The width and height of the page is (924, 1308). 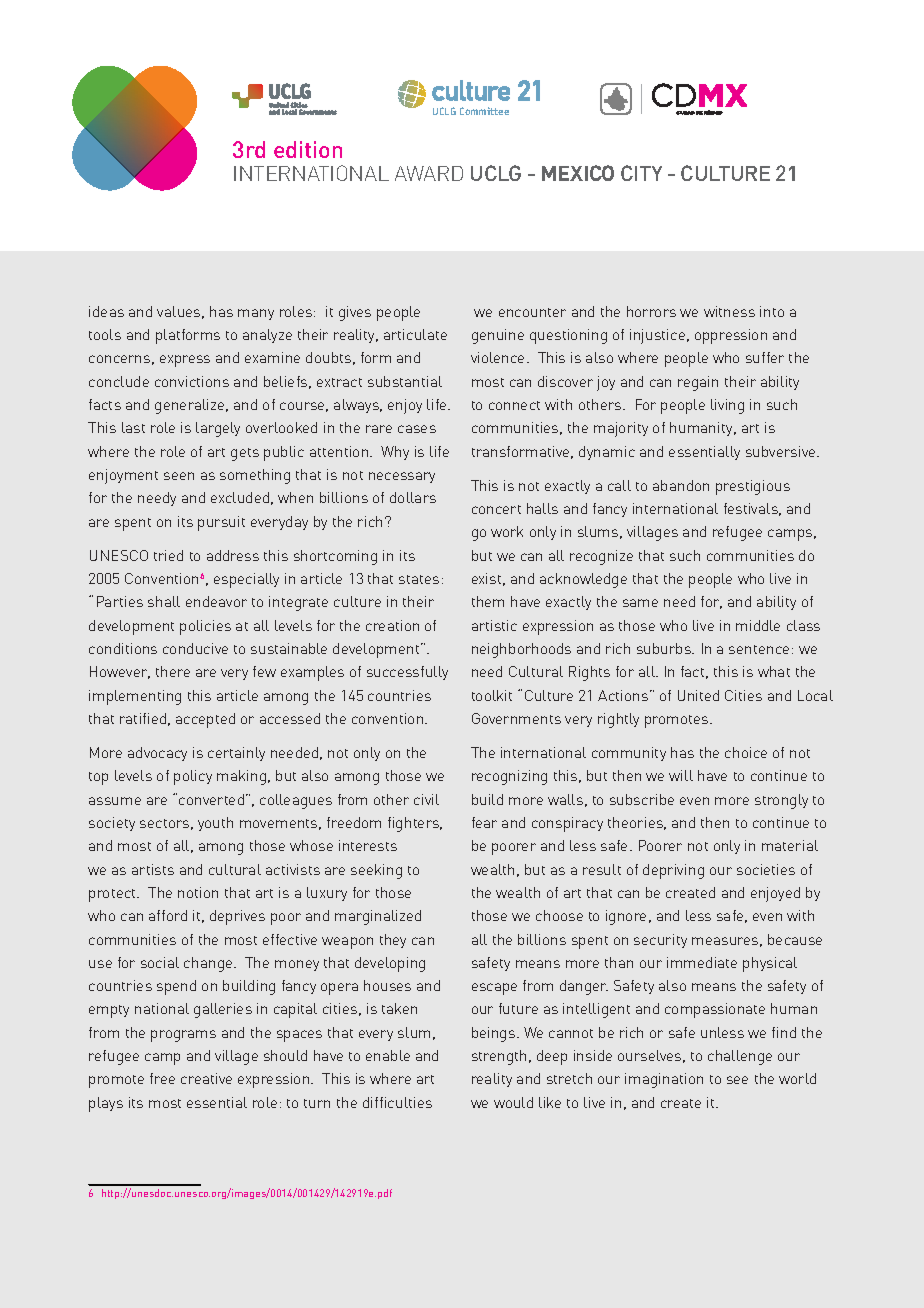 What do you see at coordinates (641, 173) in the page?
I see `CITY` at bounding box center [641, 173].
